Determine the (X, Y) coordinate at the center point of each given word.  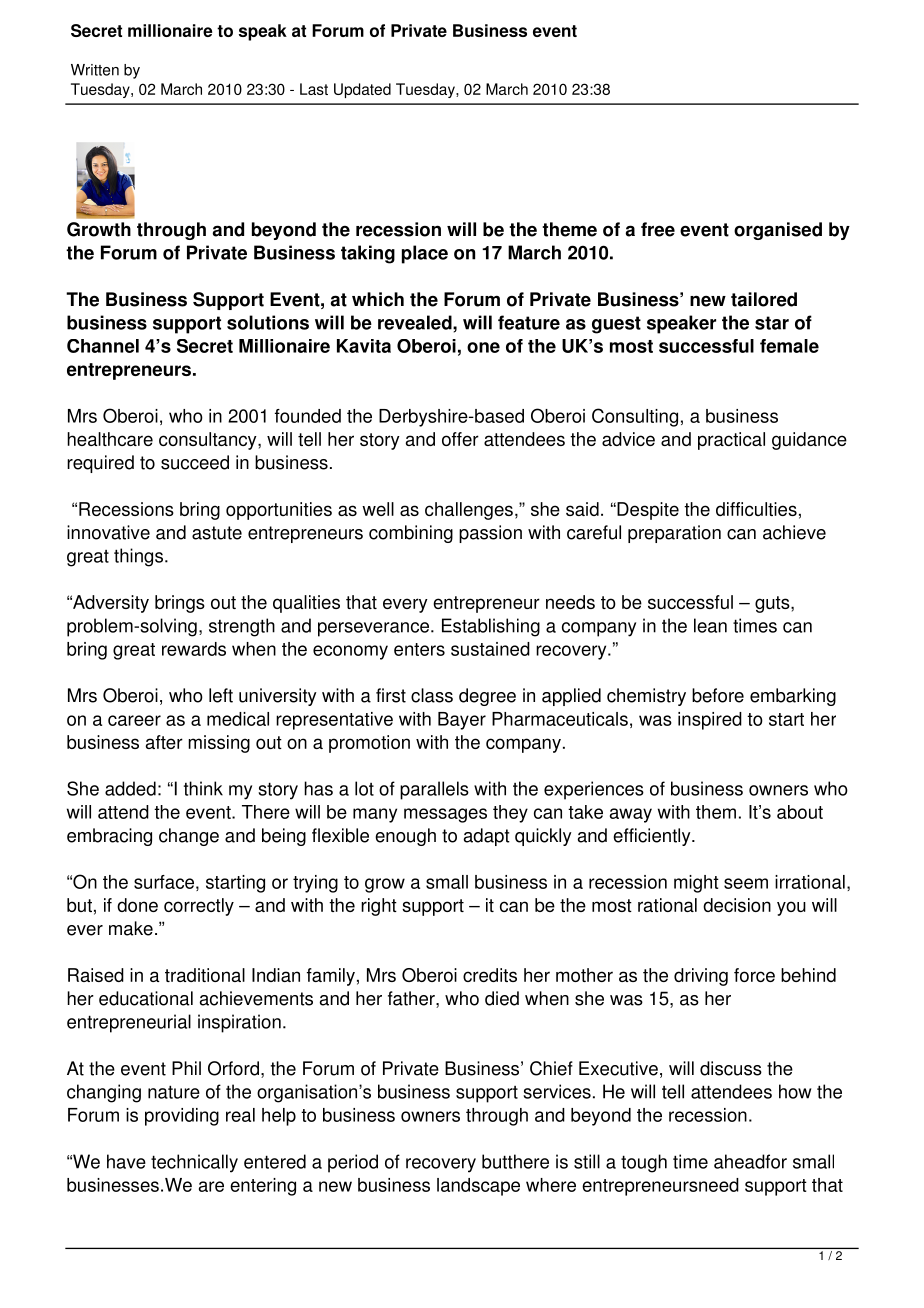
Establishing (491, 627)
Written (95, 70)
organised (778, 231)
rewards (194, 649)
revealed (416, 322)
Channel (103, 346)
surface (164, 882)
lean (710, 625)
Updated (362, 90)
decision (737, 905)
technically (194, 1163)
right (379, 907)
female (789, 346)
